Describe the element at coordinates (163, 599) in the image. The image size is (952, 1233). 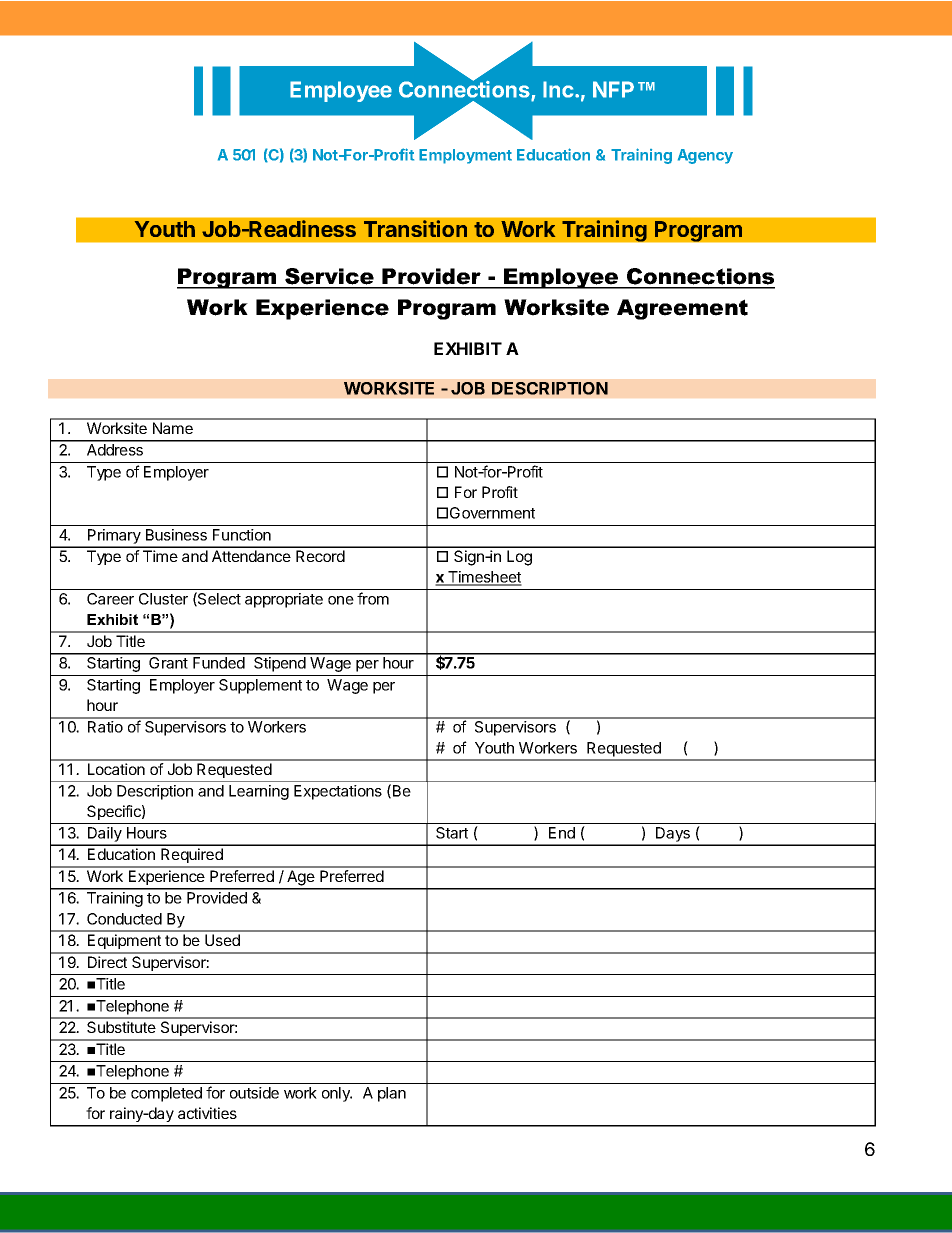
I see `Cluster` at that location.
